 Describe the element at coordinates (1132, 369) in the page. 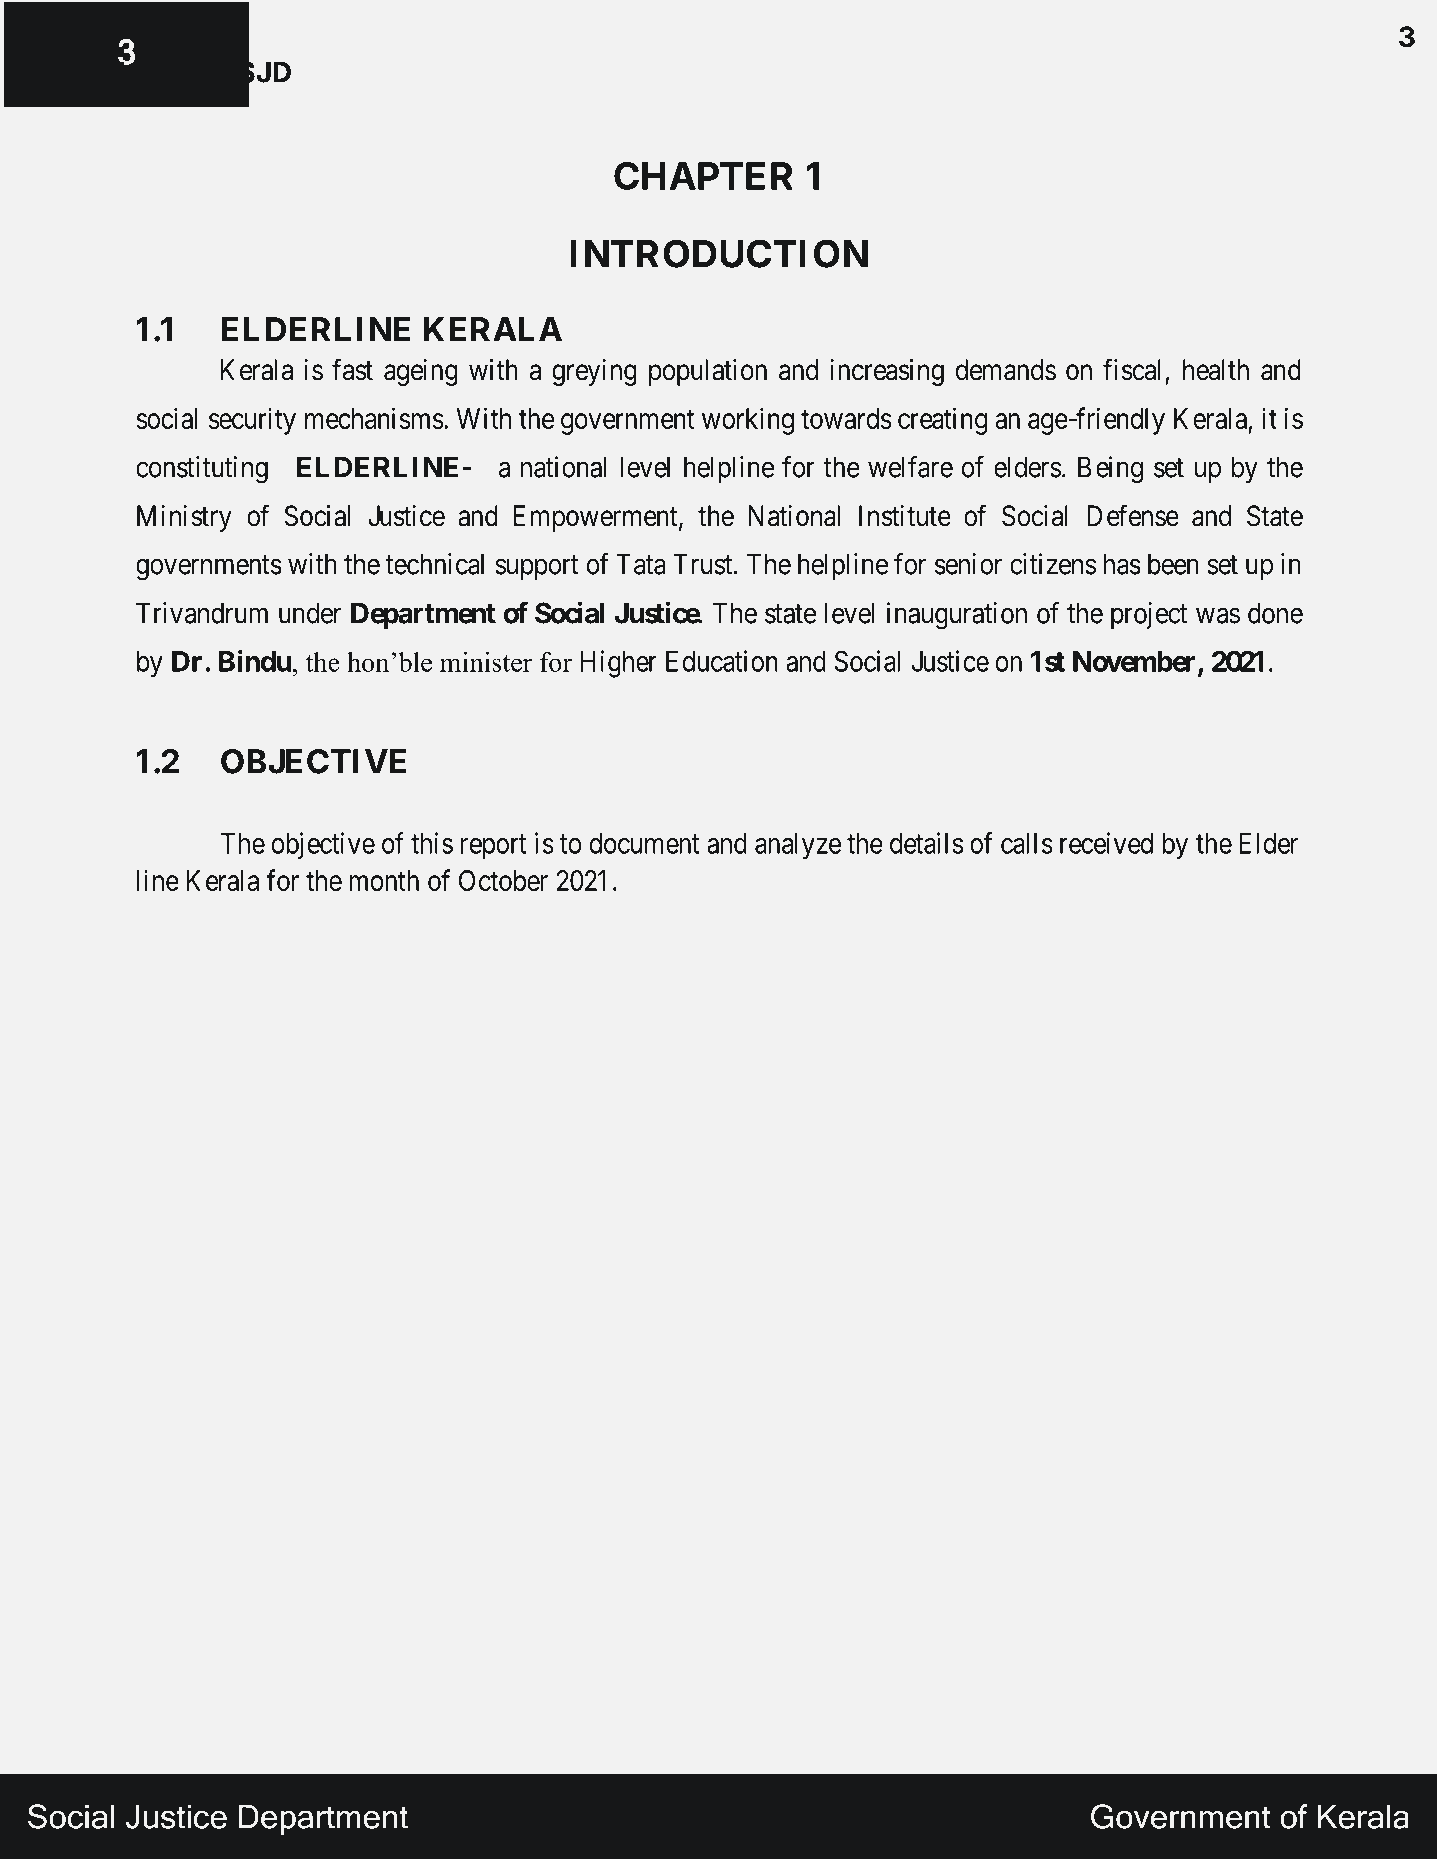

I see `fiscal` at that location.
